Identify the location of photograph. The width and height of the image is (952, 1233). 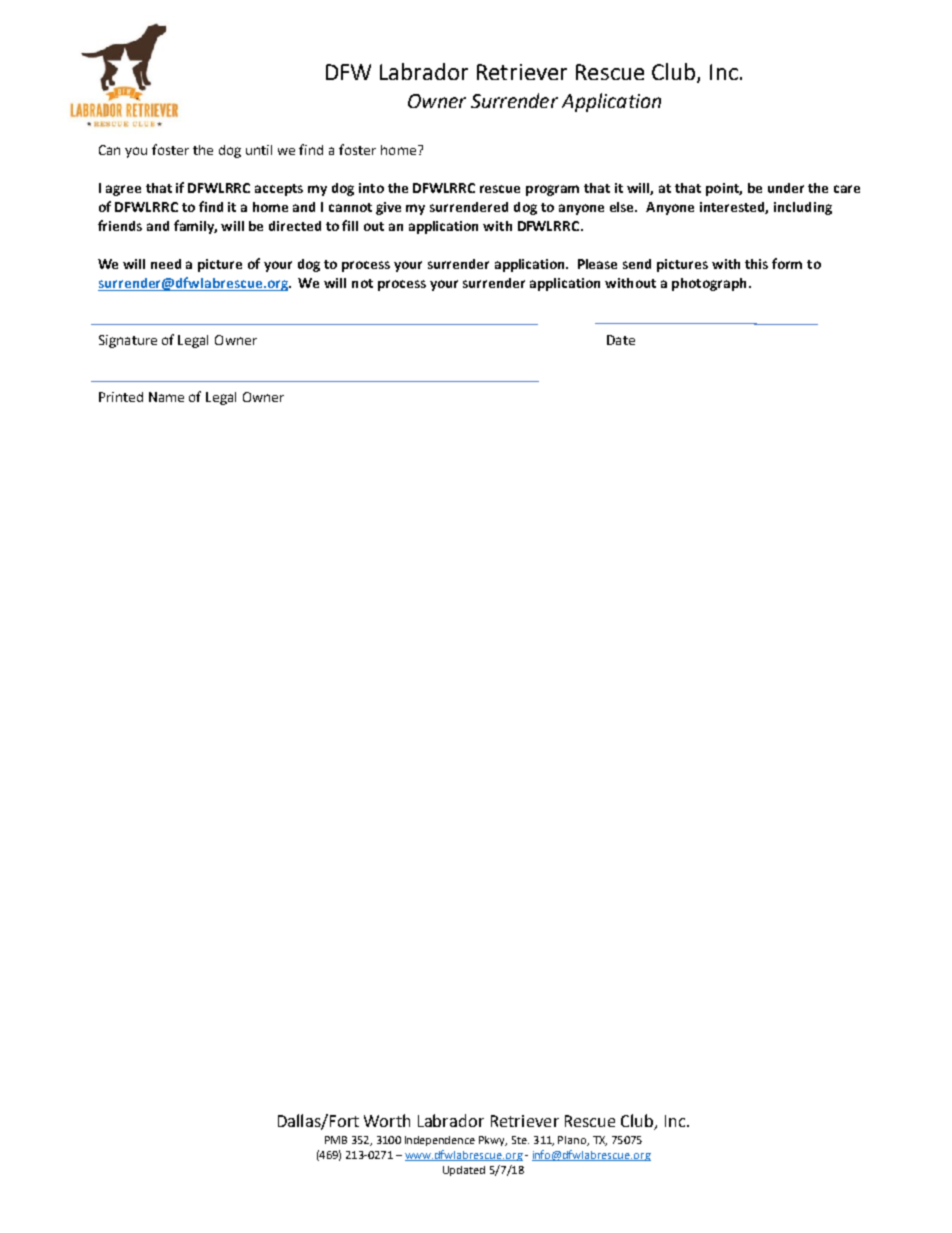
(709, 284).
